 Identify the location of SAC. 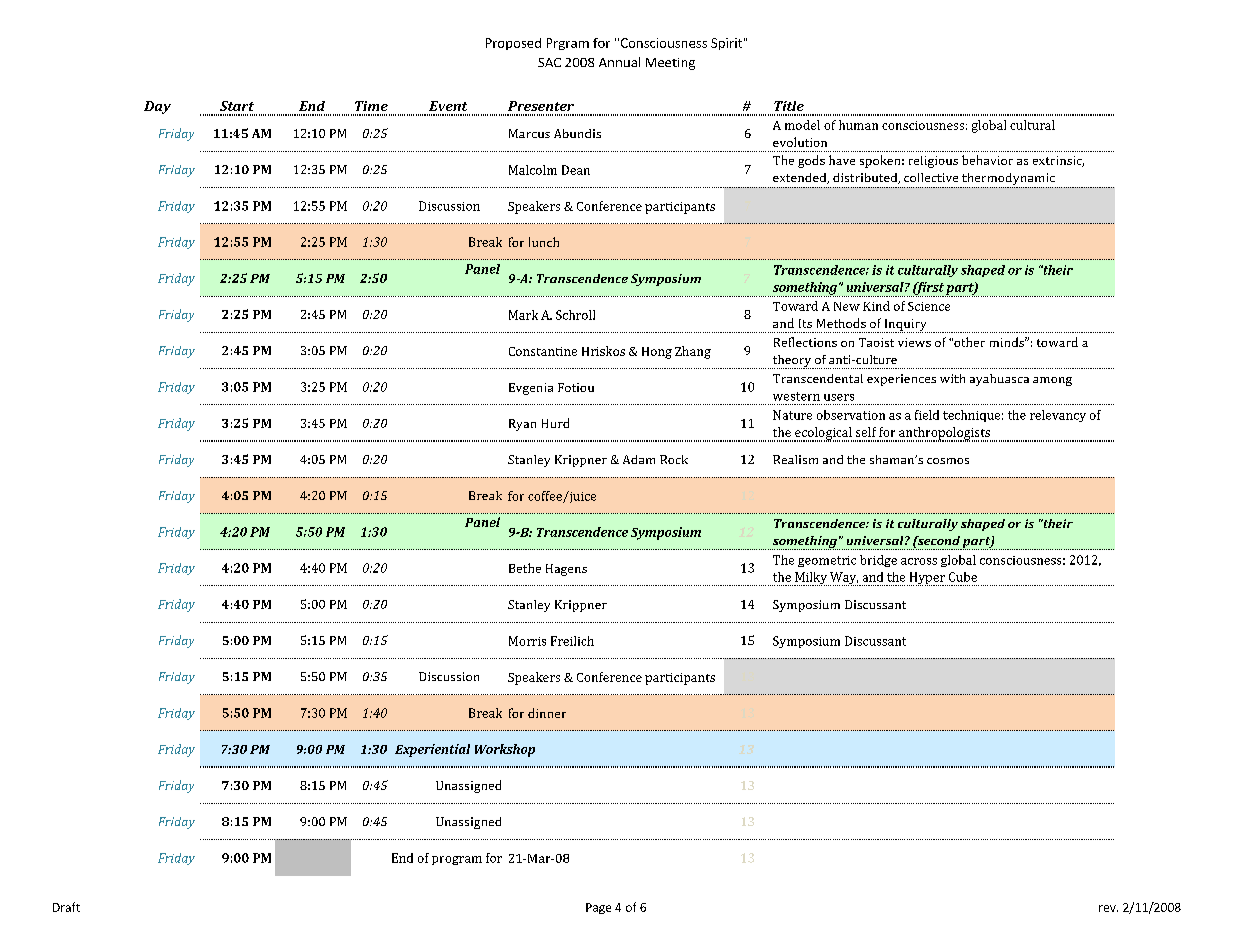
(549, 62).
